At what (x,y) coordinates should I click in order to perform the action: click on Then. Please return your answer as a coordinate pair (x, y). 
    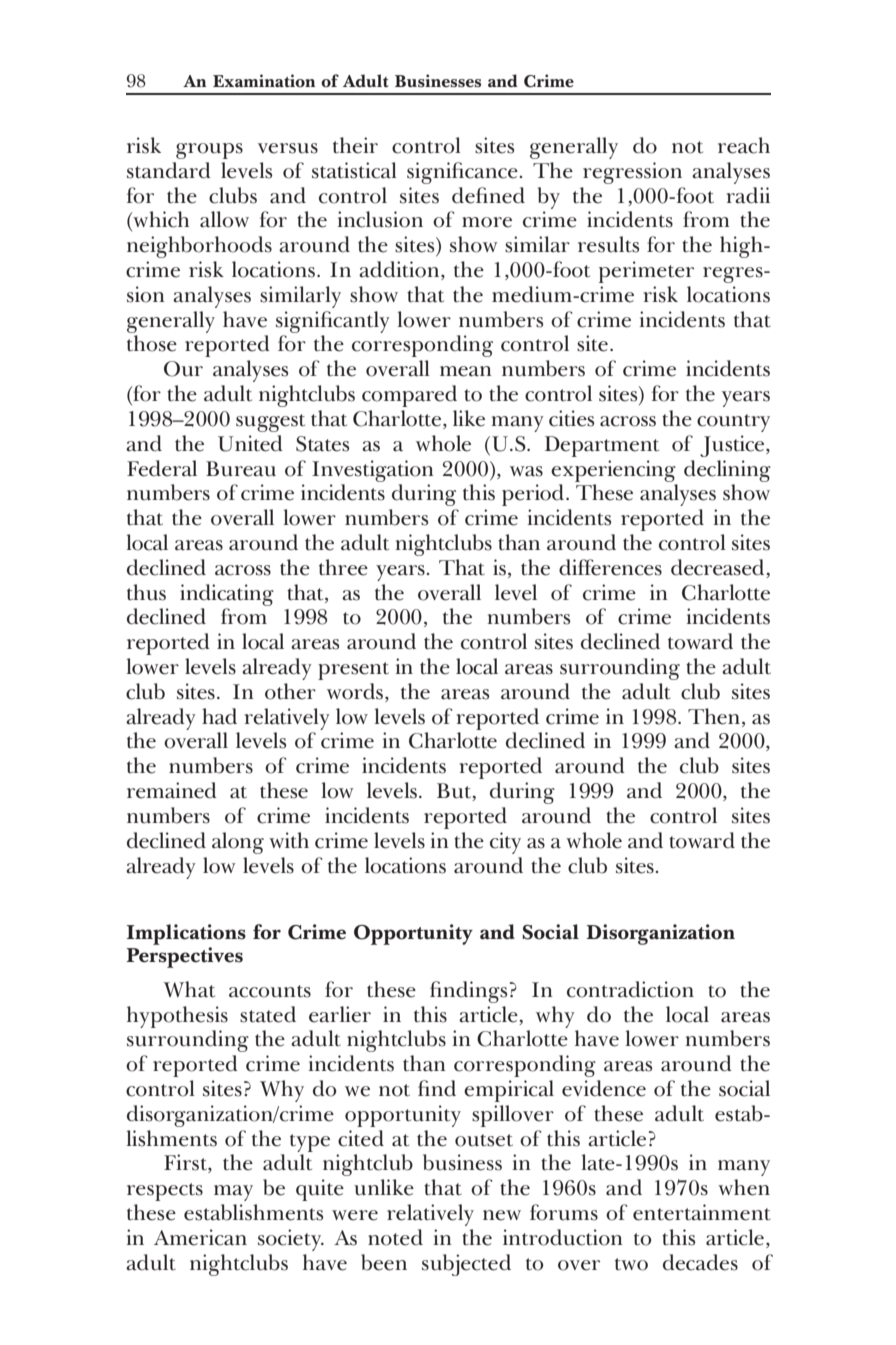
    Looking at the image, I should click on (715, 717).
